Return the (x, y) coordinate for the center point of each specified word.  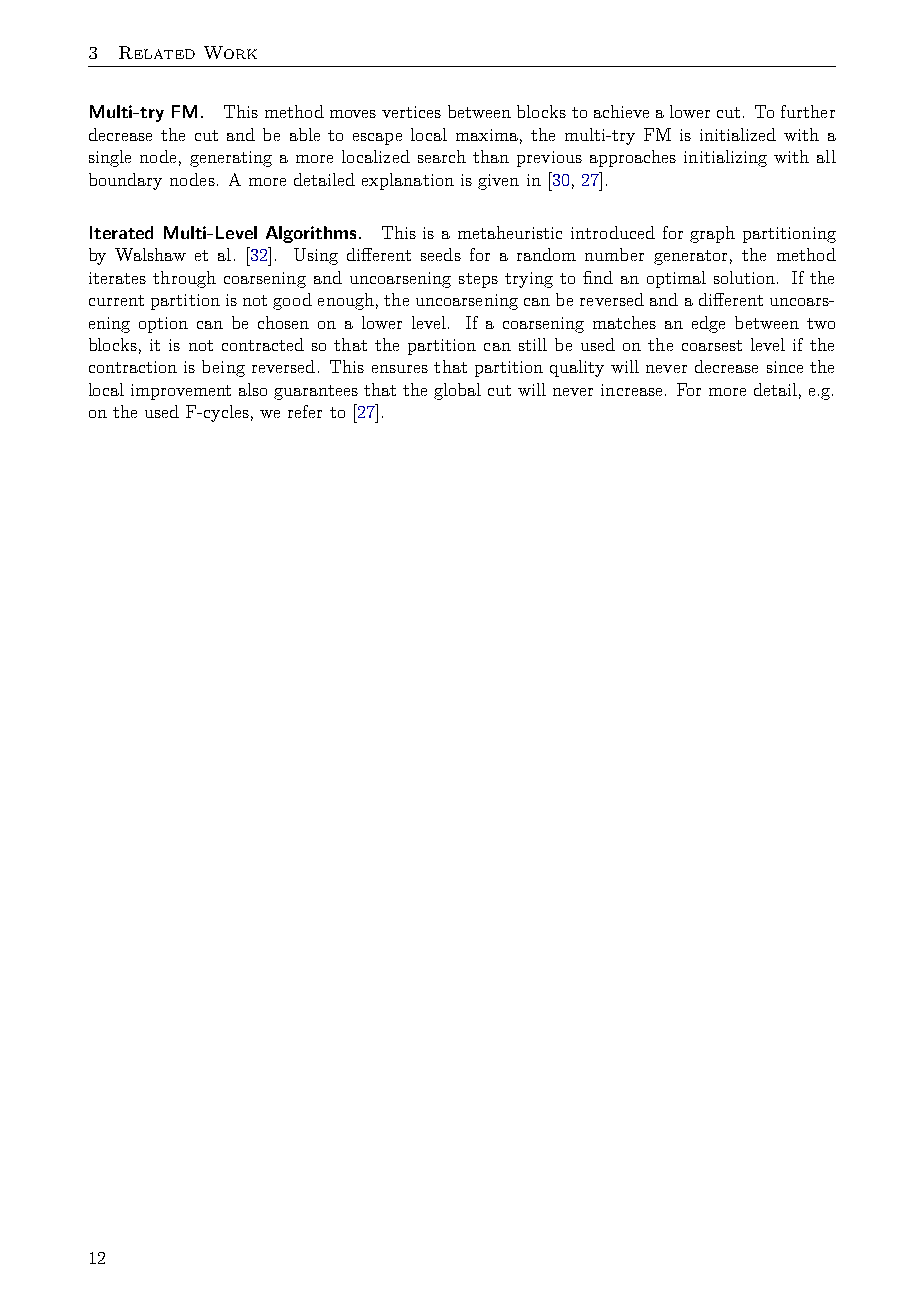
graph (712, 234)
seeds (441, 254)
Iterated (121, 232)
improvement (181, 392)
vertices (411, 112)
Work (230, 52)
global (457, 391)
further (808, 111)
